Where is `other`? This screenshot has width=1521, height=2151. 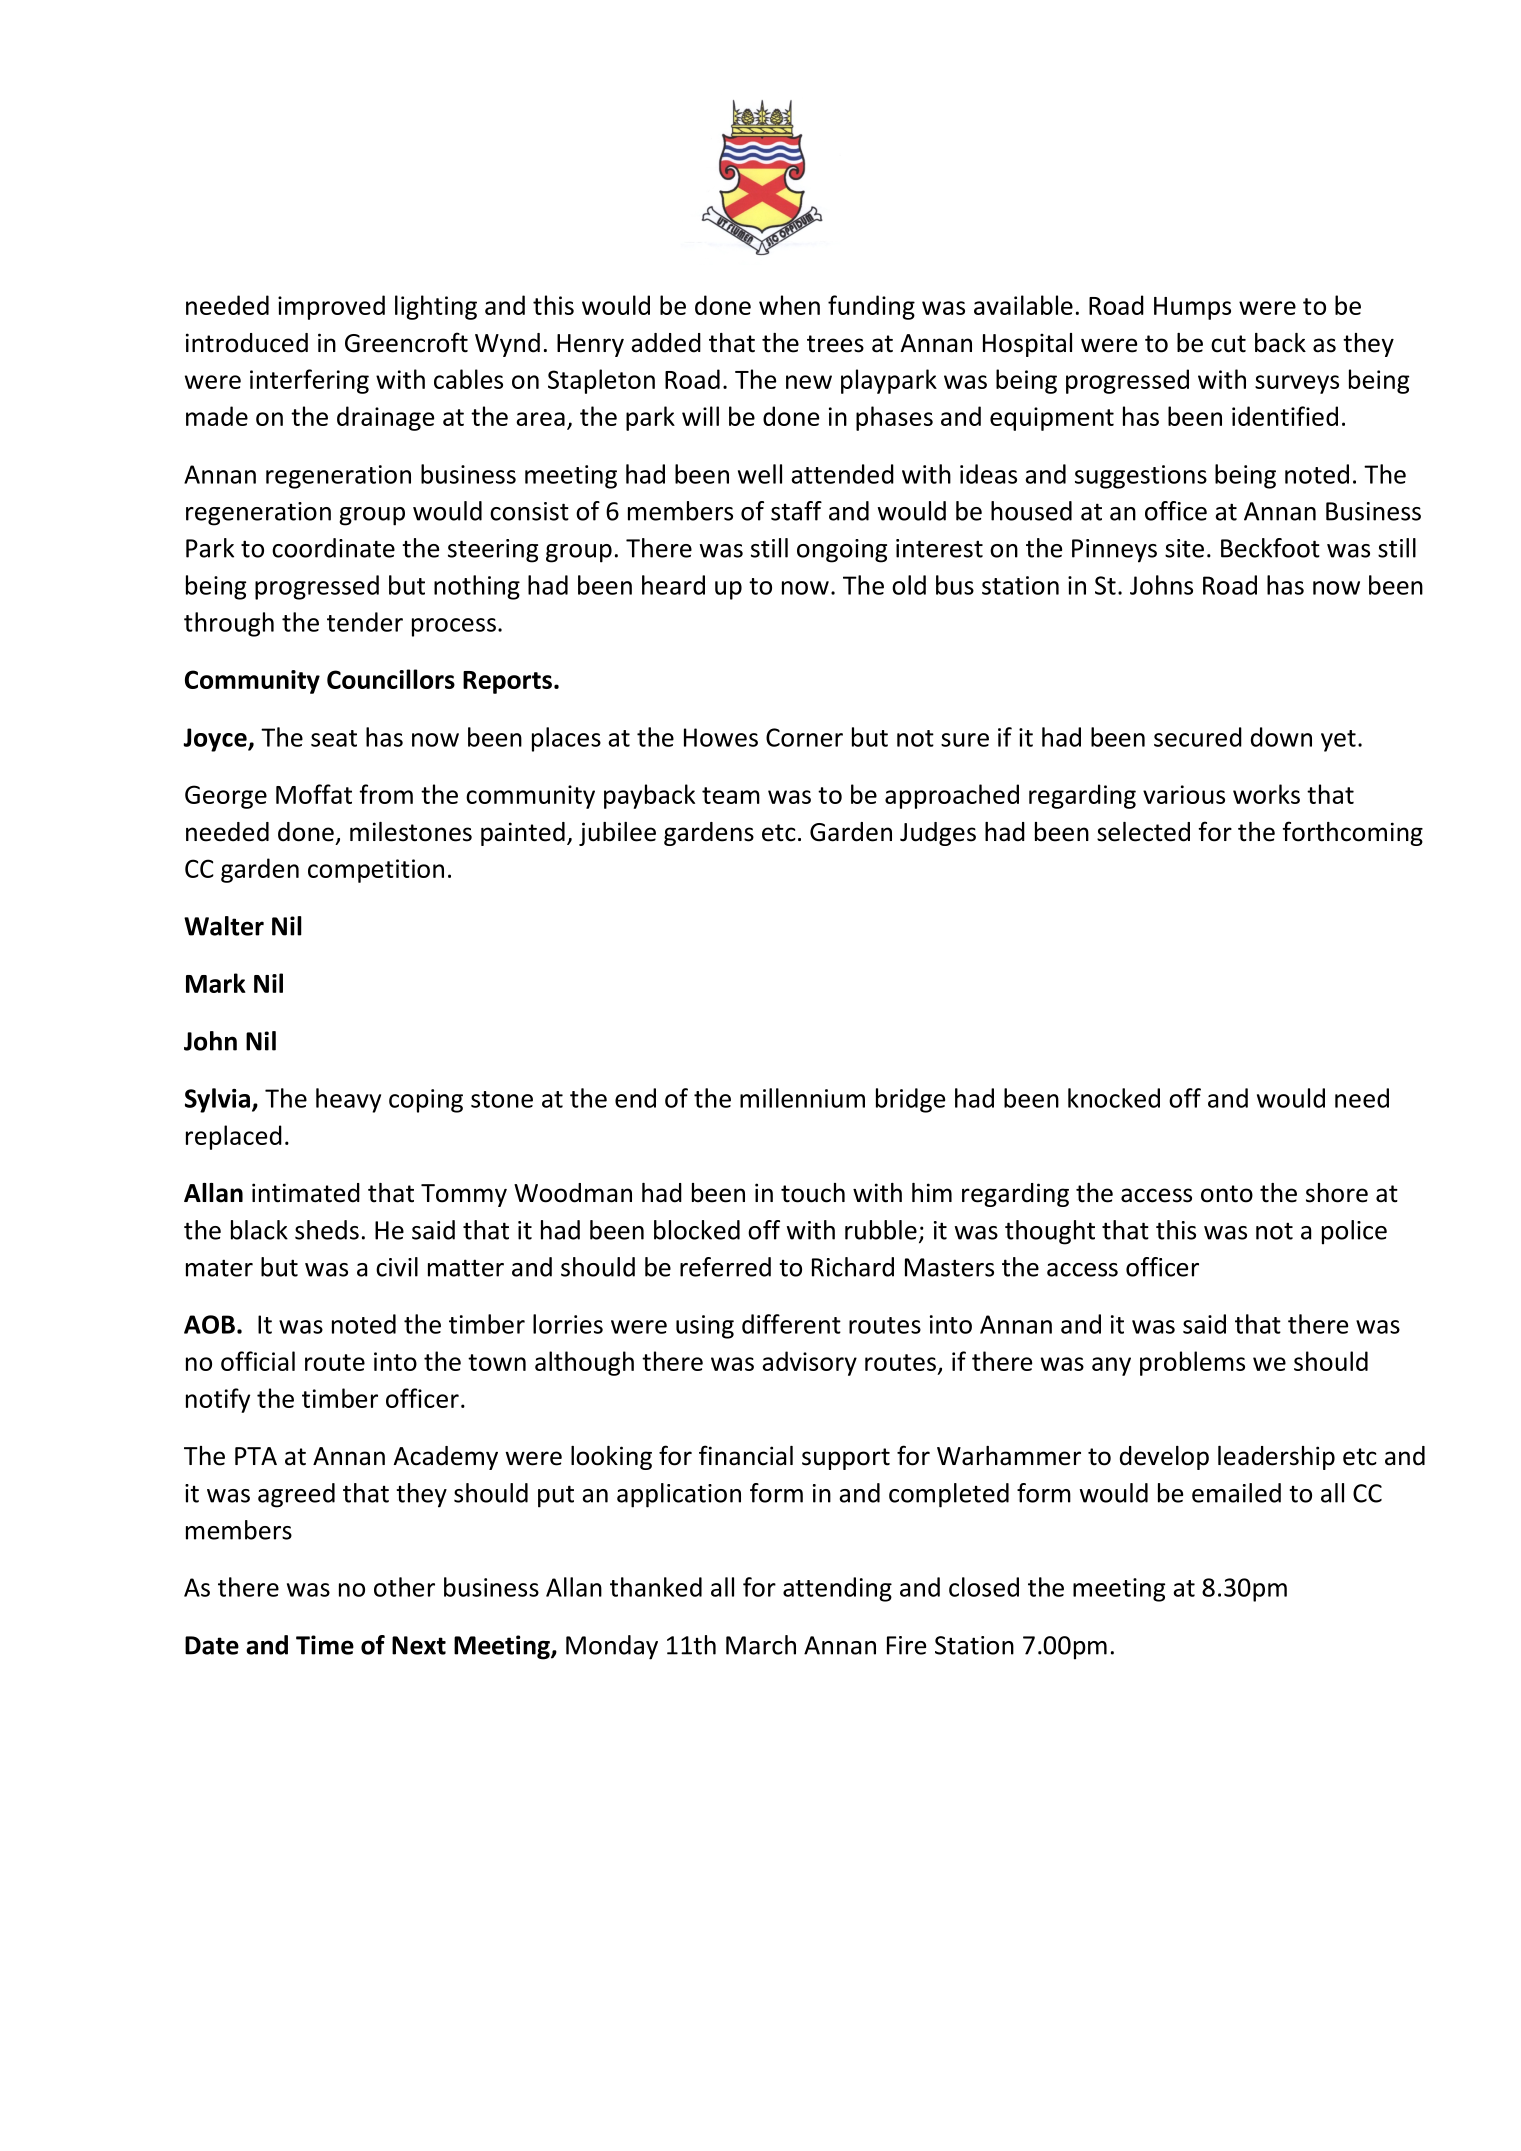 other is located at coordinates (404, 1587).
